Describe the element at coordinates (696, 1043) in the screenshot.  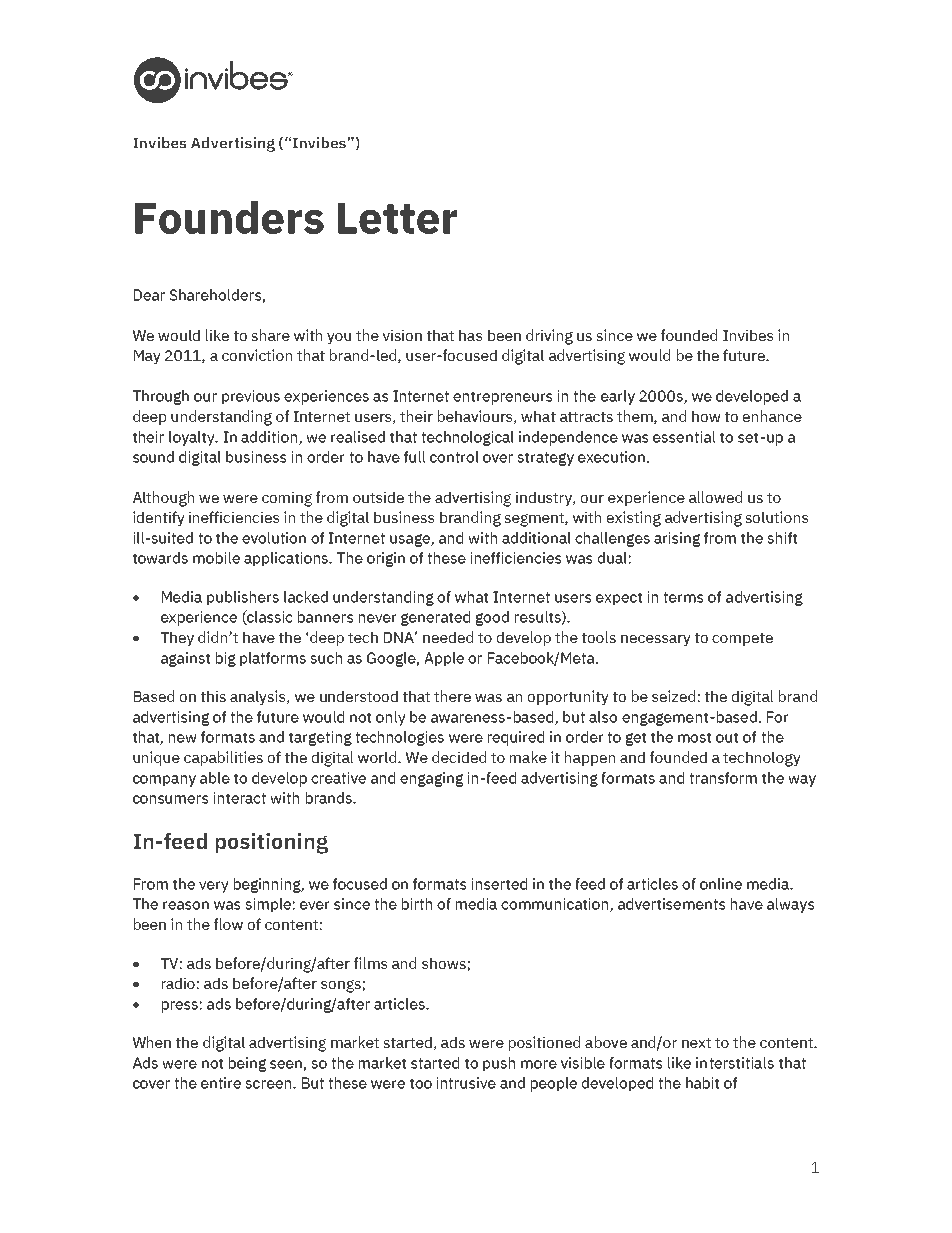
I see `next` at that location.
